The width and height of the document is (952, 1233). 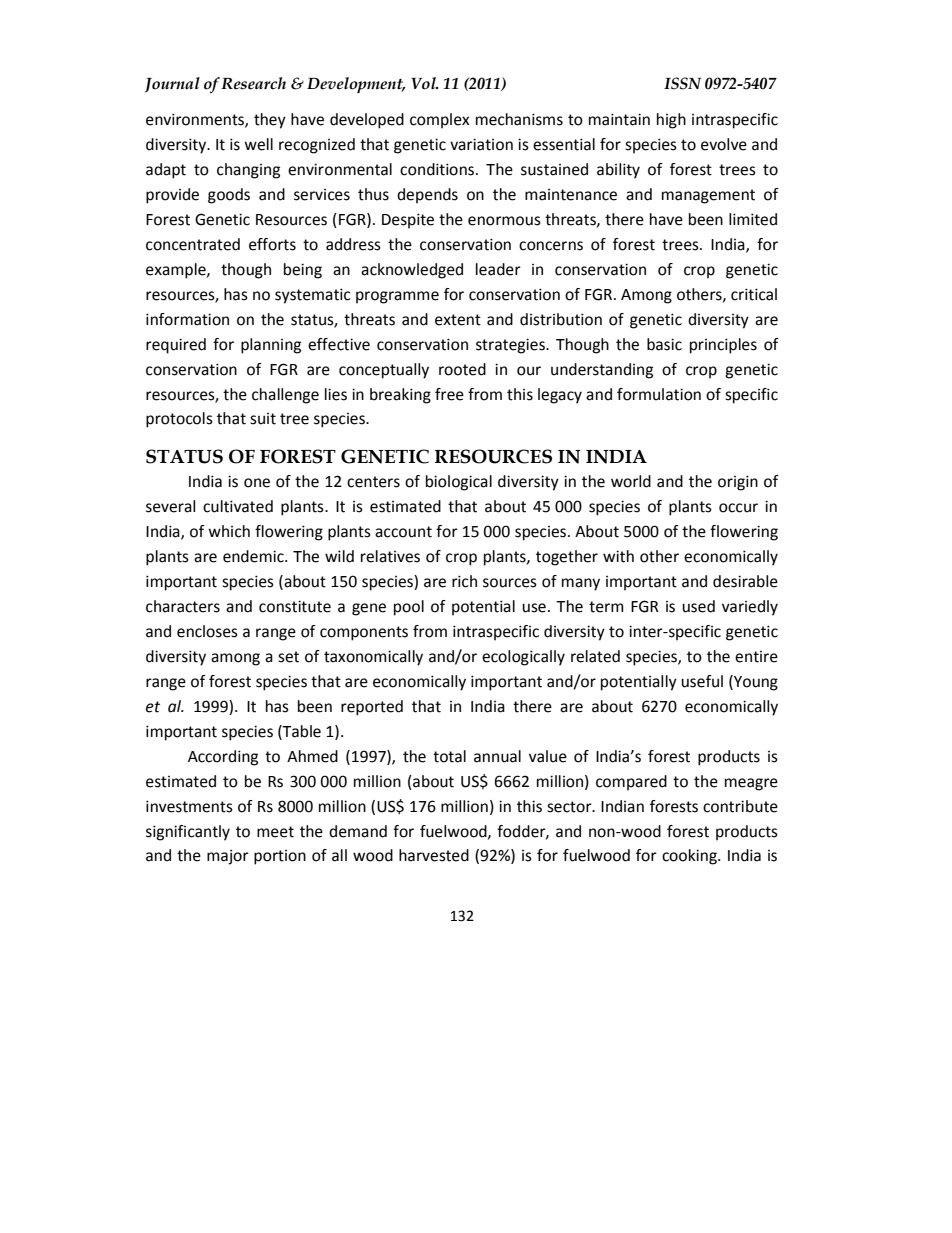 I want to click on biological, so click(x=459, y=483).
